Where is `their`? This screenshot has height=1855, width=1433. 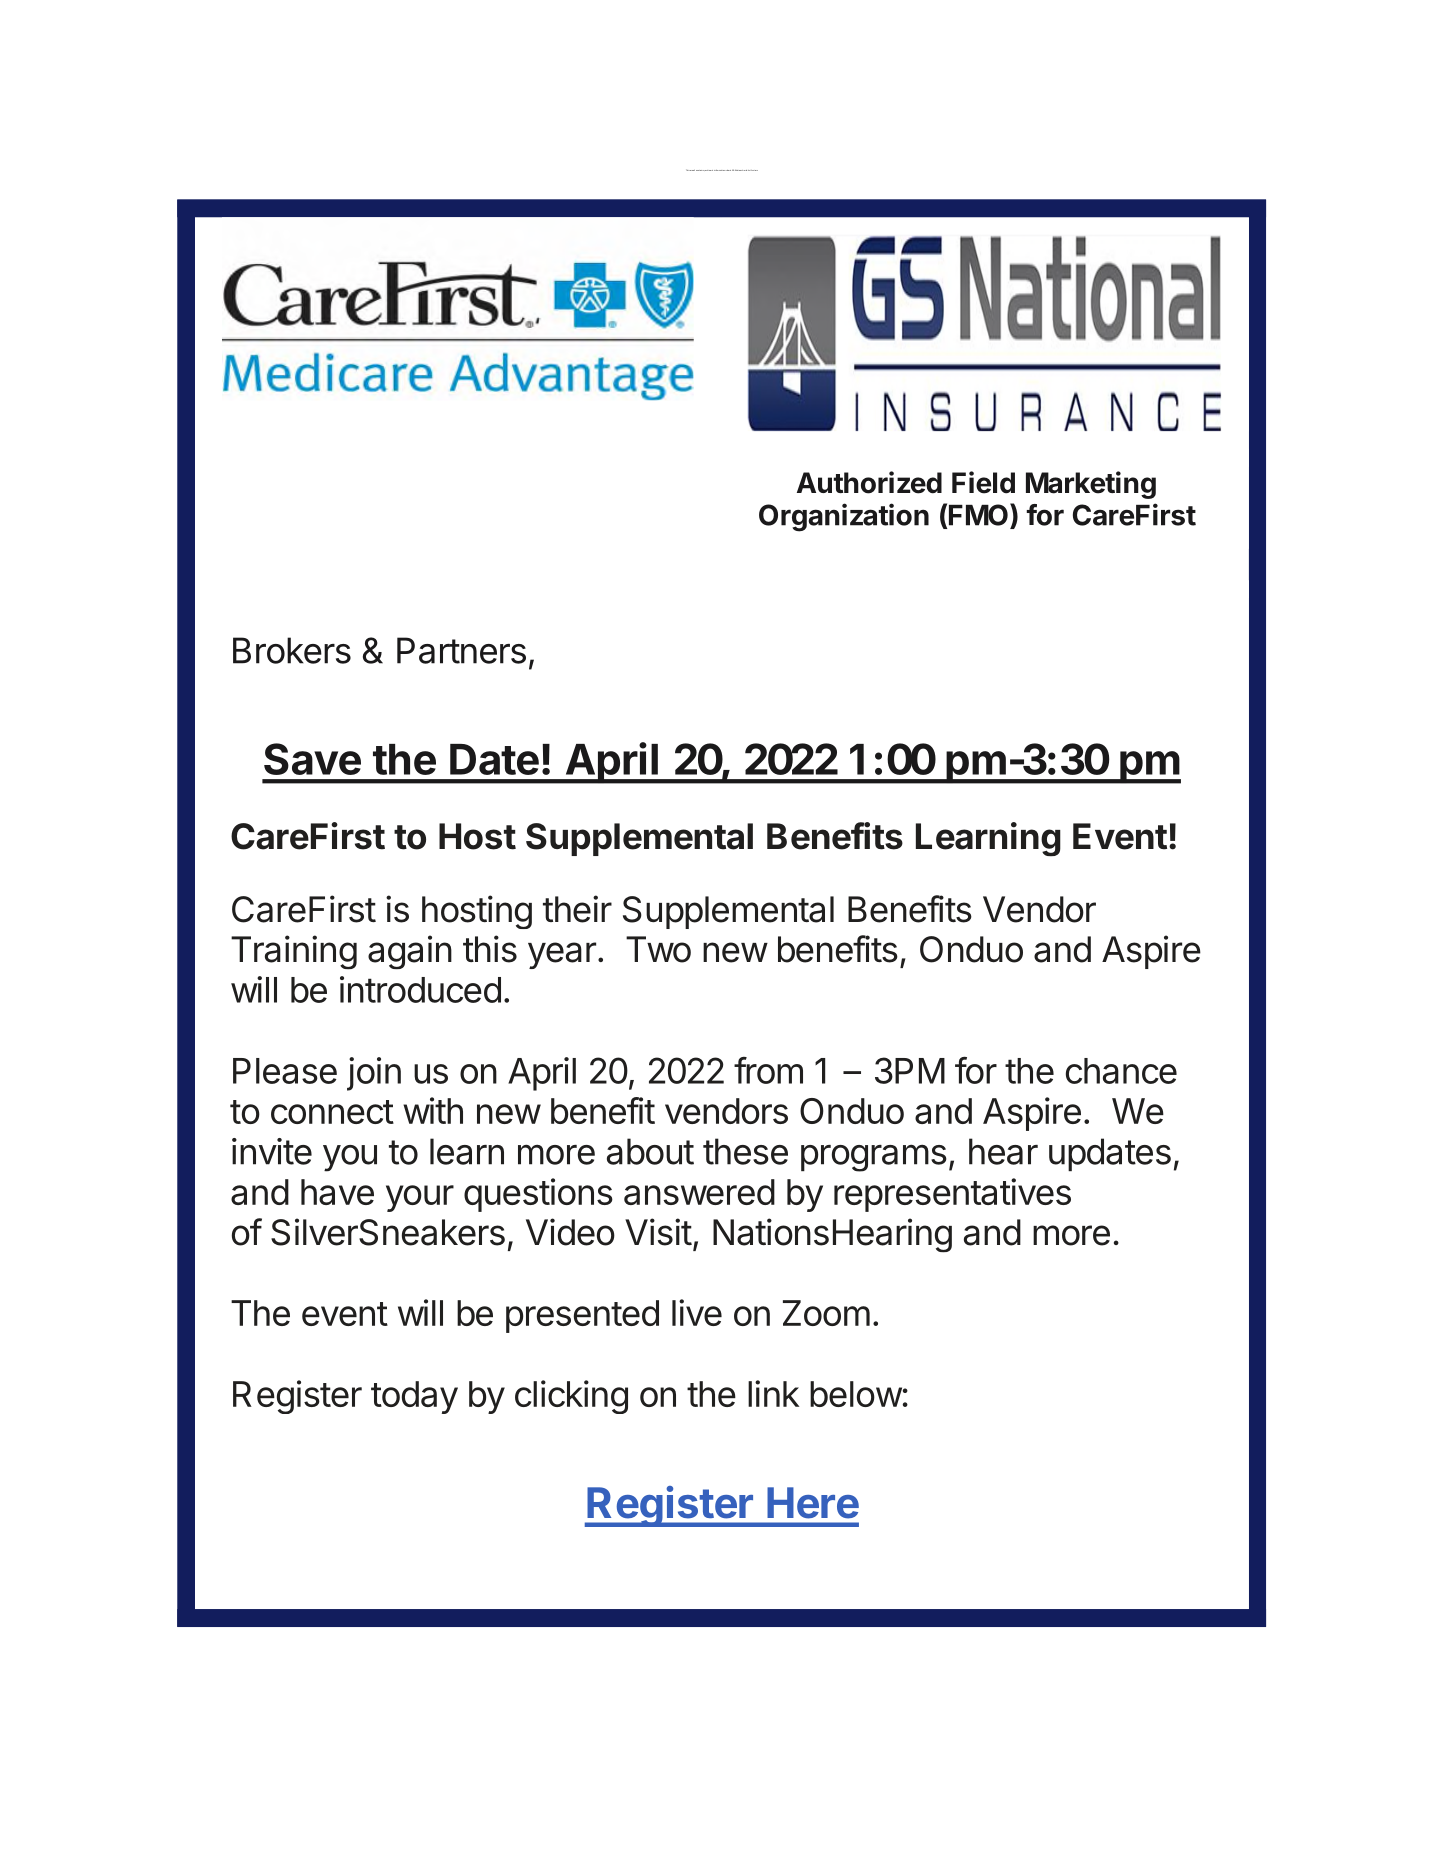
their is located at coordinates (577, 909).
